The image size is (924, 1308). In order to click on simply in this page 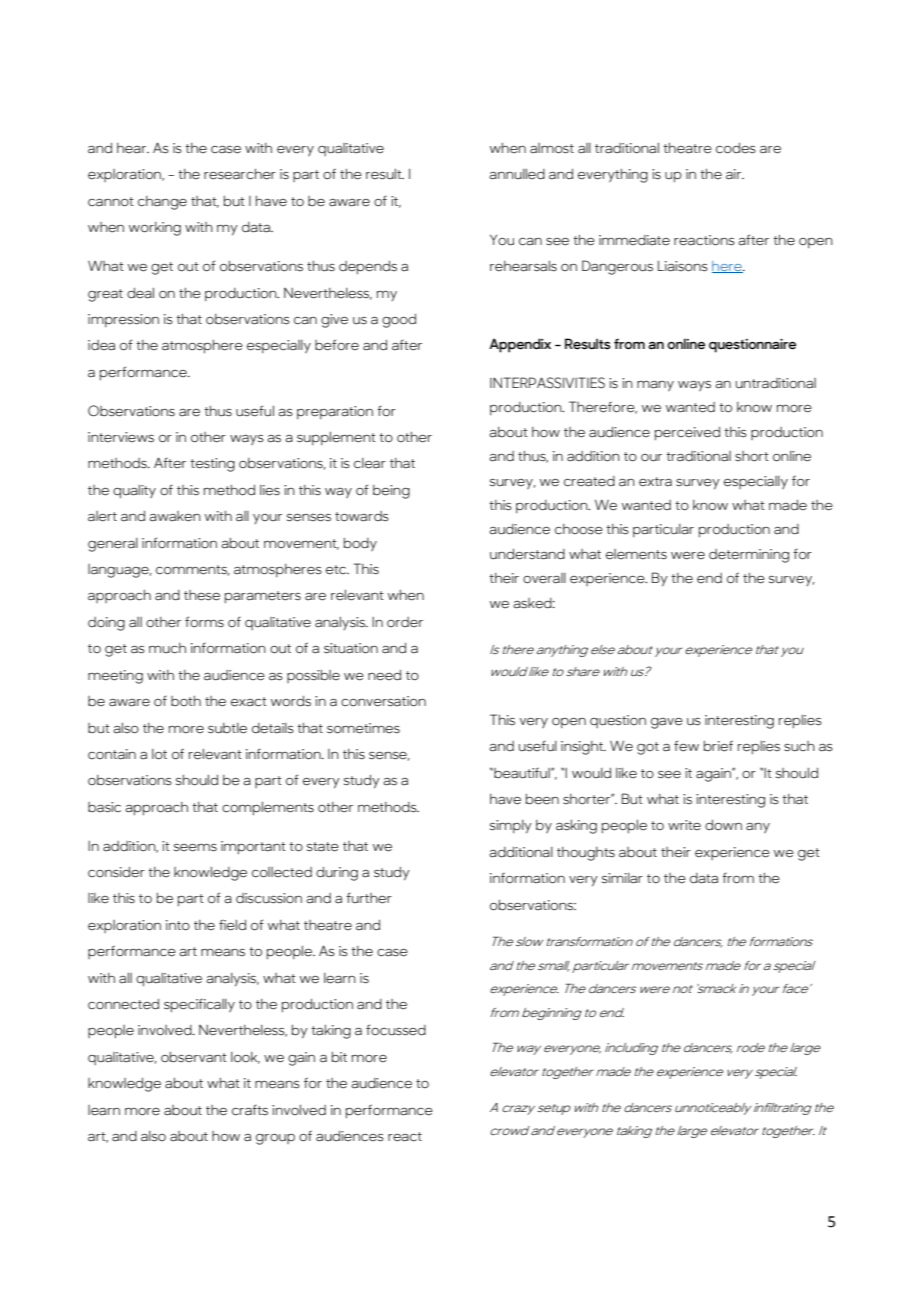, I will do `click(511, 827)`.
